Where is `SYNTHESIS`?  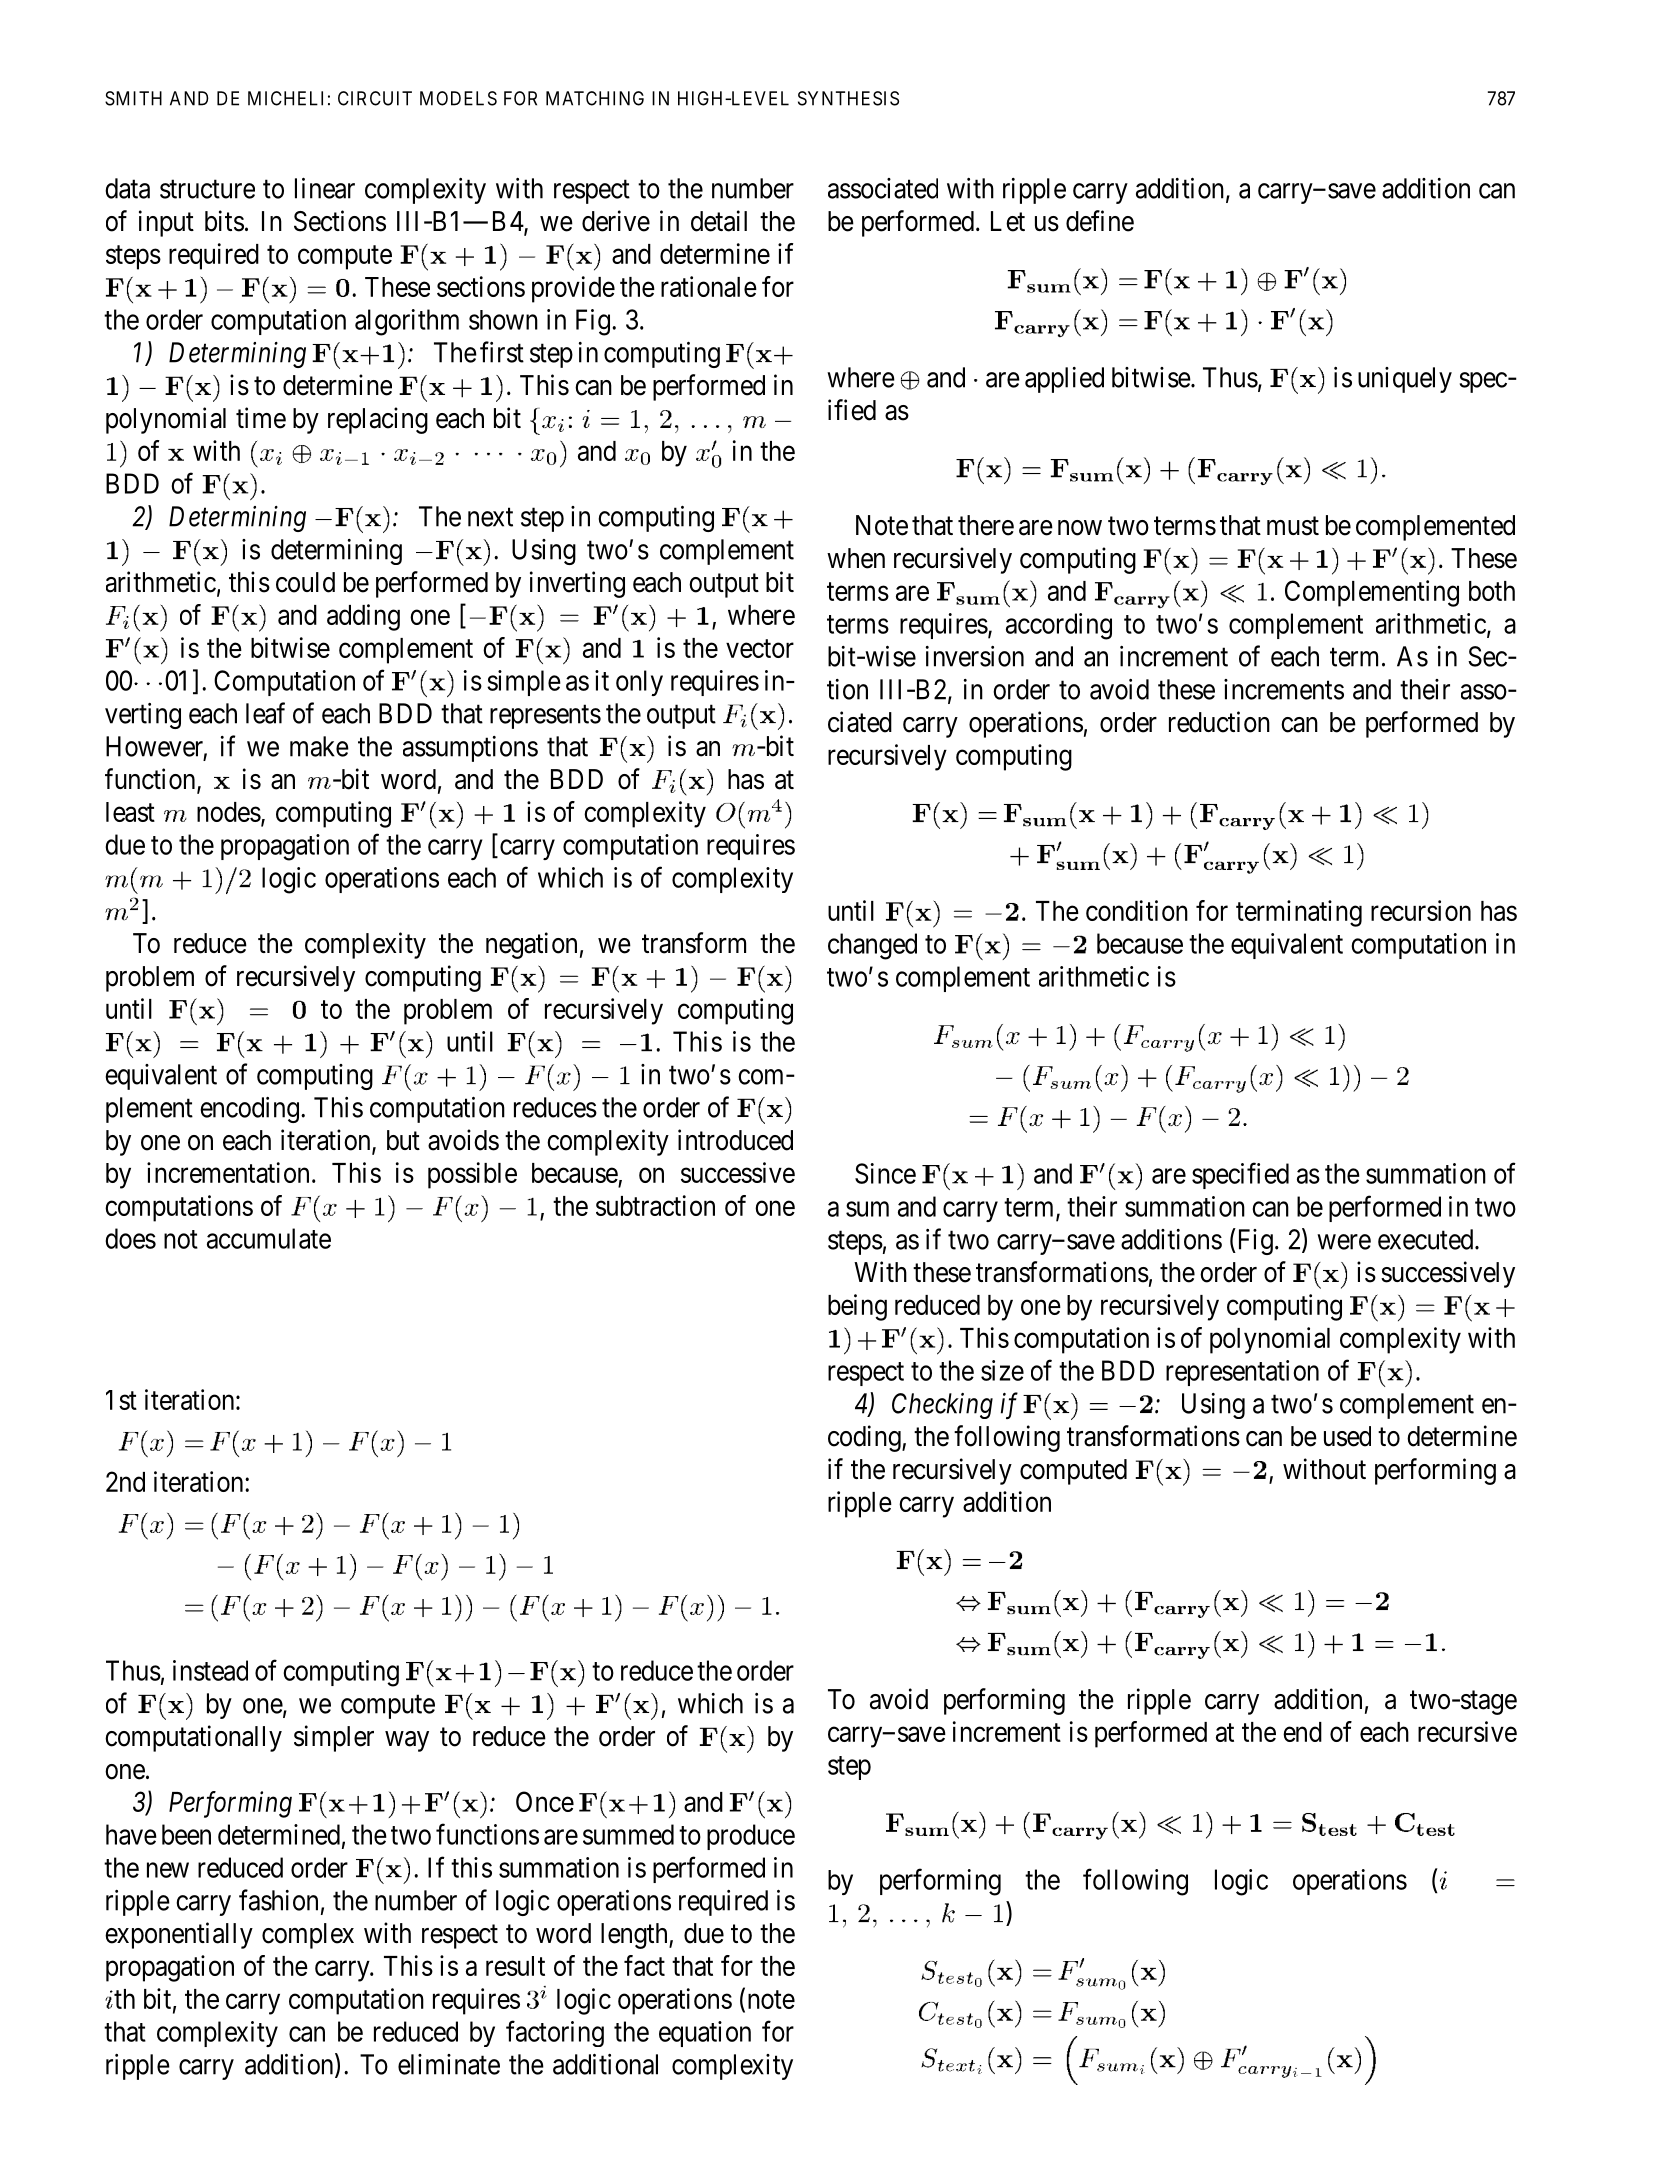 SYNTHESIS is located at coordinates (848, 98).
